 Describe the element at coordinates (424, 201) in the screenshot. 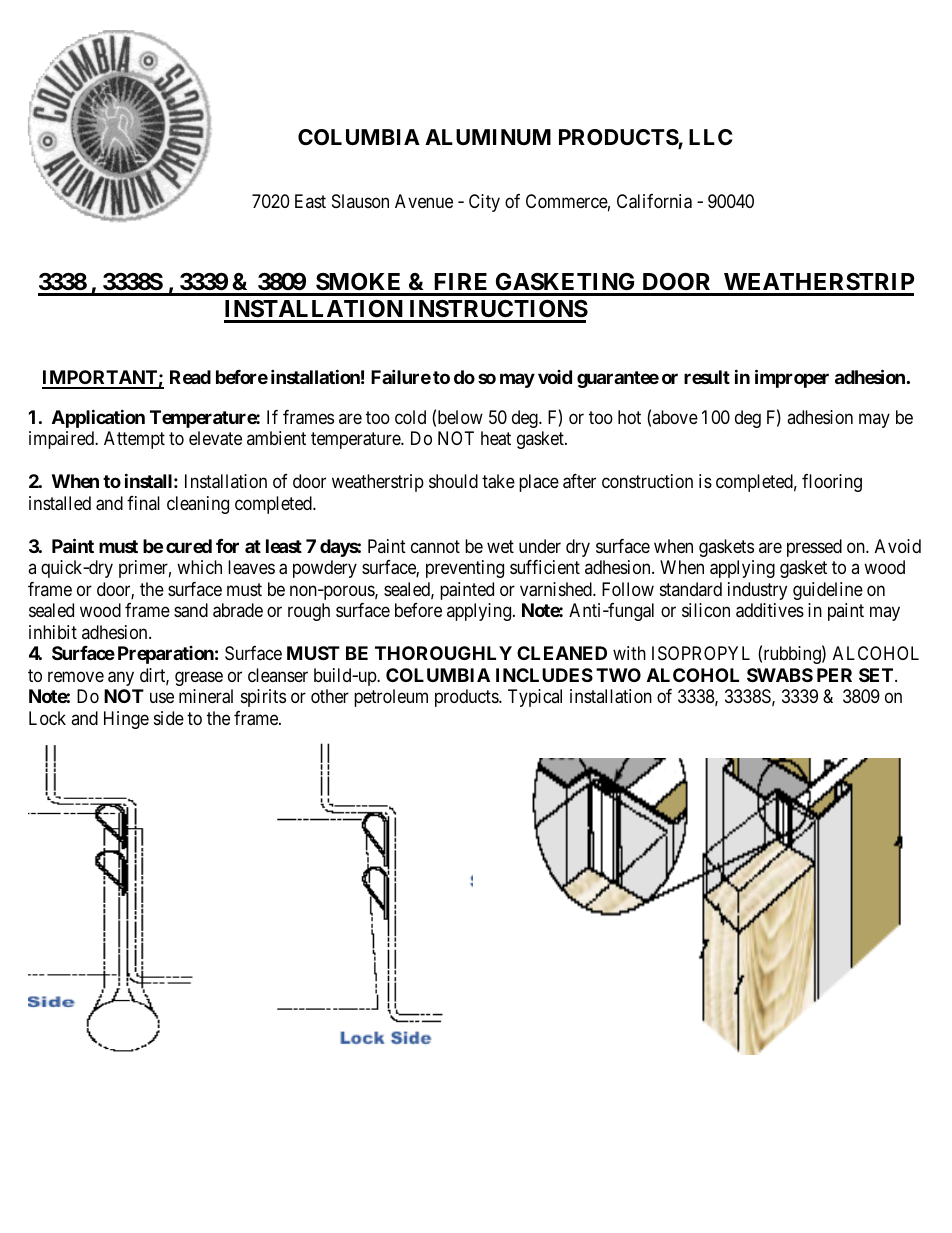

I see `Avenue` at that location.
